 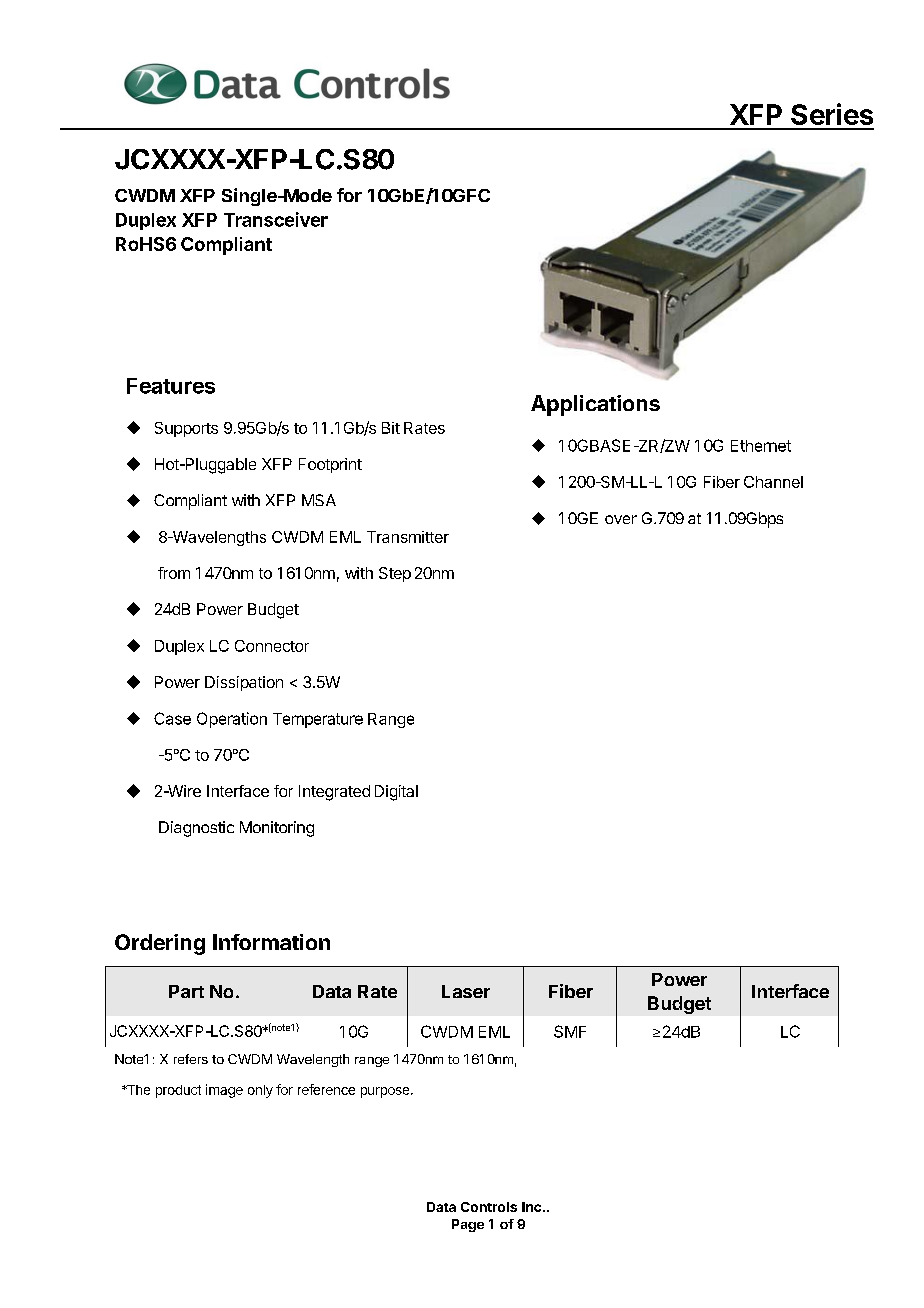 What do you see at coordinates (224, 1091) in the image?
I see `image` at bounding box center [224, 1091].
